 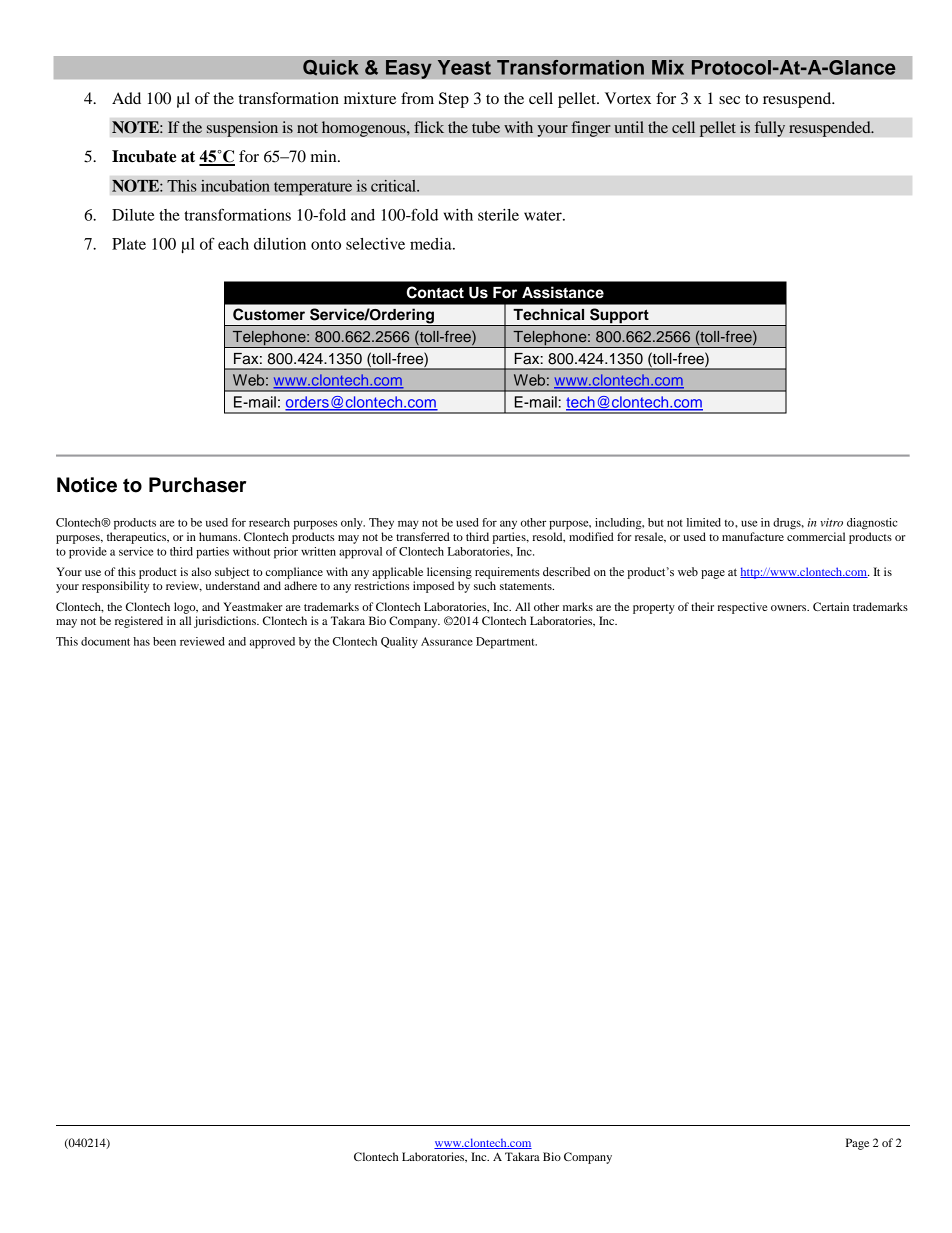 I want to click on registered, so click(x=139, y=622).
